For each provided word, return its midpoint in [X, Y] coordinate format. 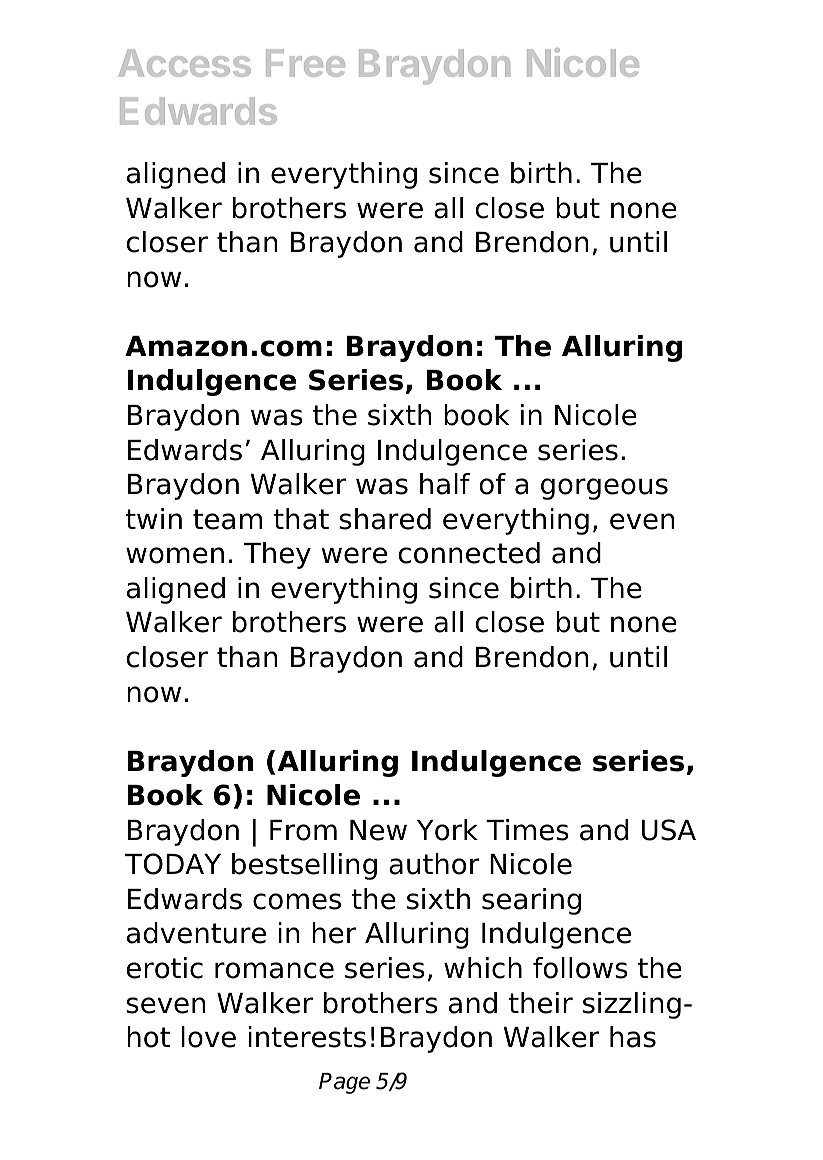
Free [305, 63]
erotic [164, 968]
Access [184, 63]
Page [344, 1083]
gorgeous [604, 489]
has [633, 1037]
